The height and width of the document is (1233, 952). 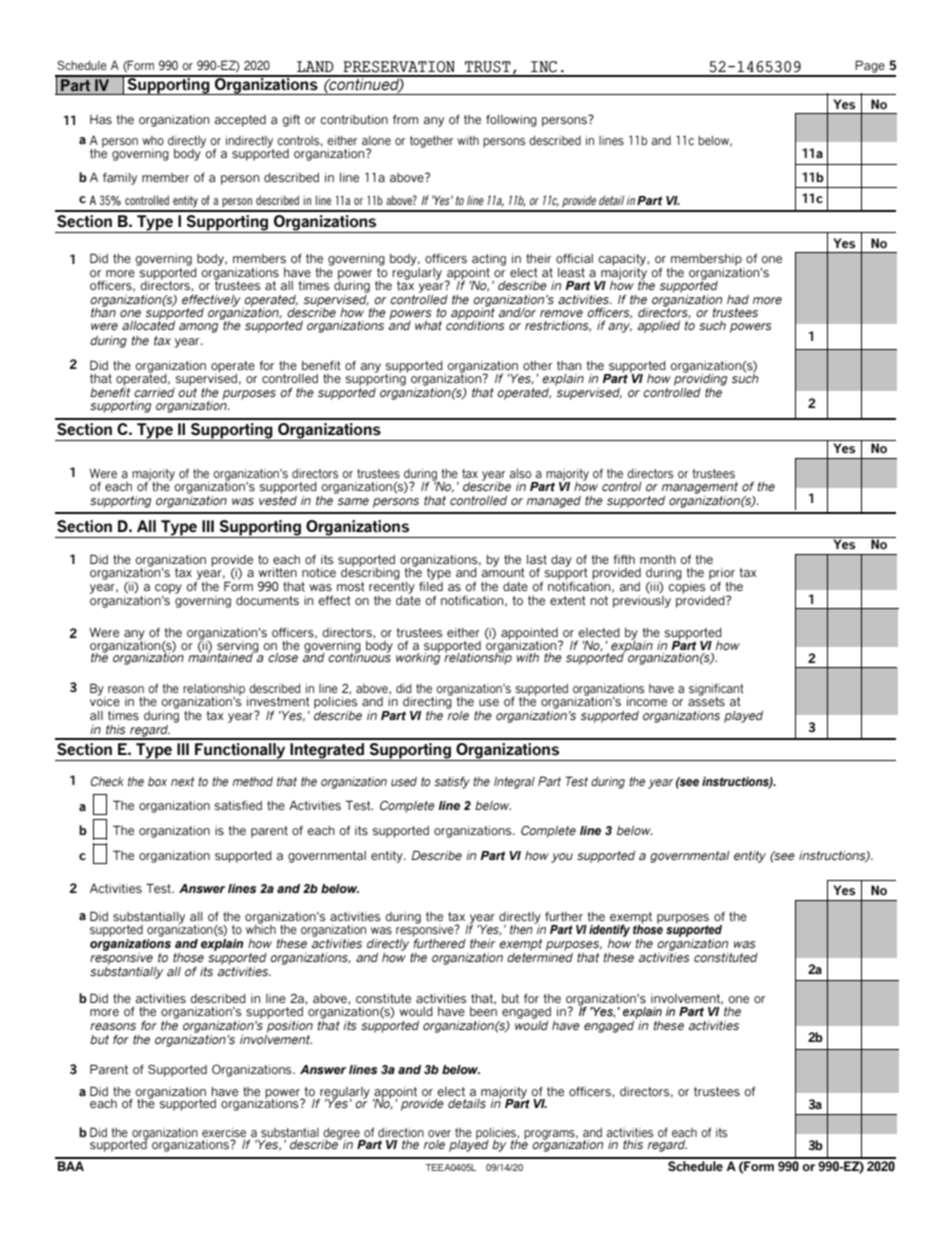 I want to click on from, so click(x=405, y=119).
